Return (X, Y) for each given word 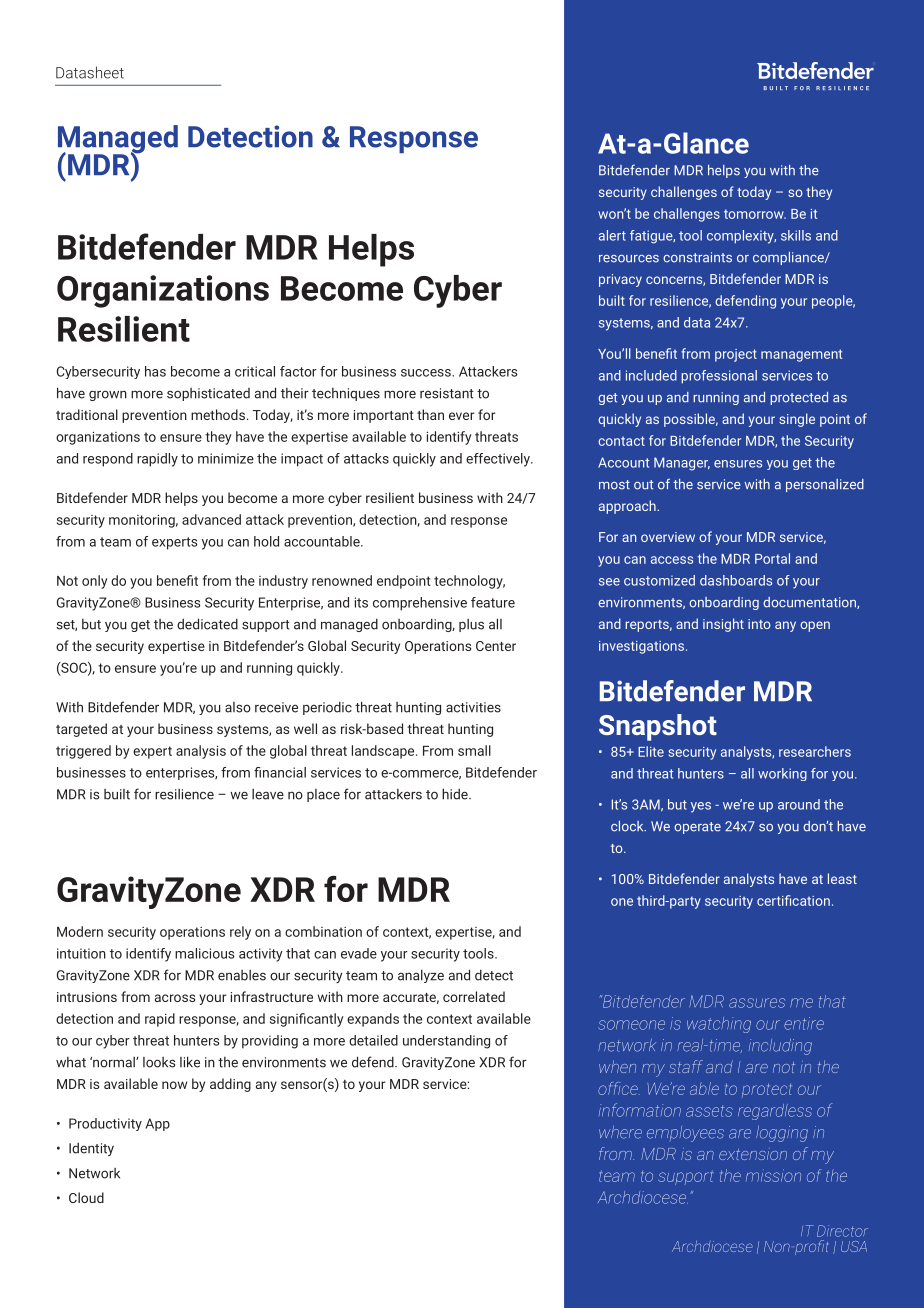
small (474, 750)
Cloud (86, 1197)
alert (612, 235)
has (155, 371)
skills (796, 235)
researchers (815, 751)
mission (773, 1175)
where (620, 1132)
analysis (201, 752)
